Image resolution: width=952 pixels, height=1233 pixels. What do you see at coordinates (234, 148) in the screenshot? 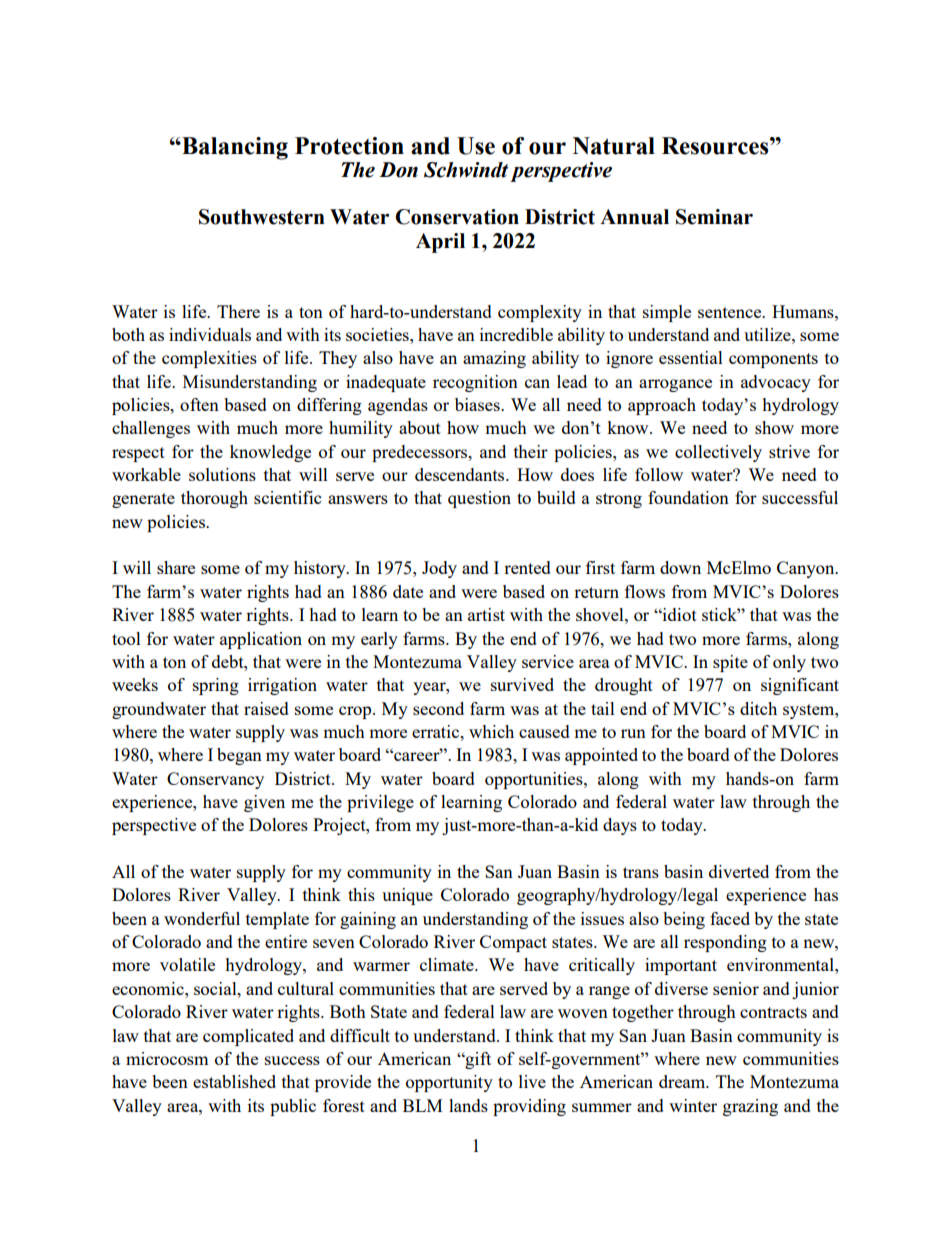
I see `Balancing` at bounding box center [234, 148].
